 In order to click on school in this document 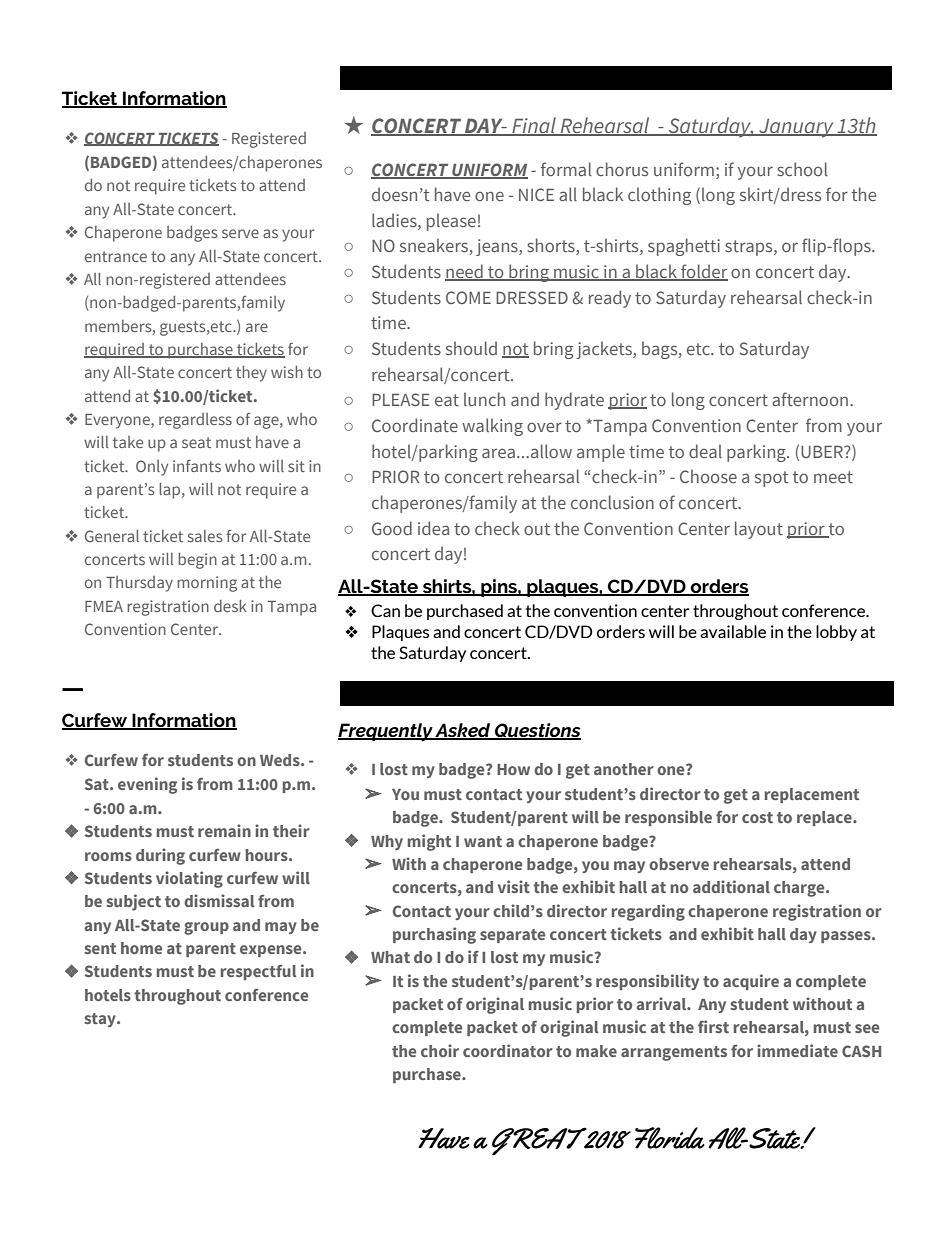, I will do `click(802, 169)`.
